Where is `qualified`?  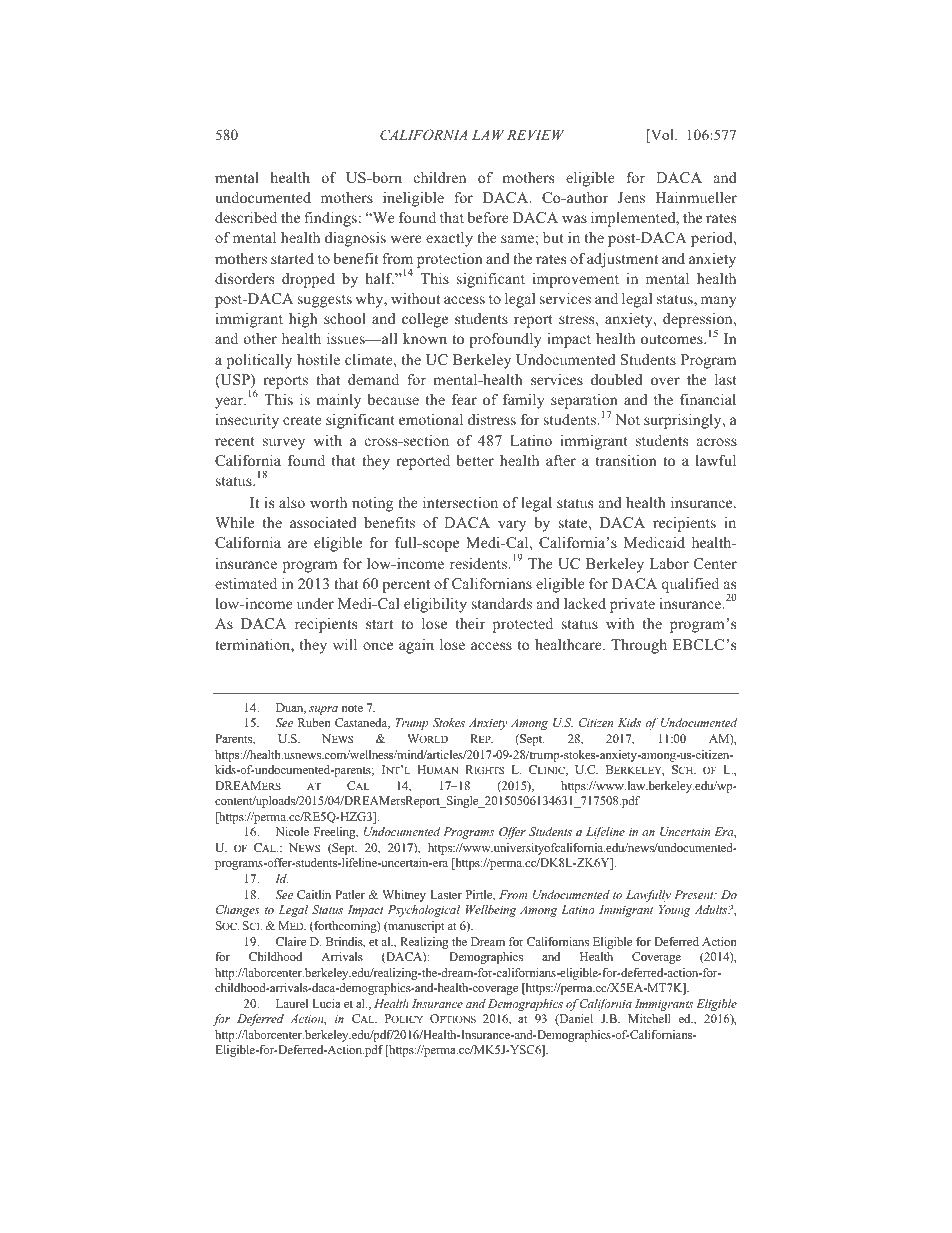
qualified is located at coordinates (690, 585).
